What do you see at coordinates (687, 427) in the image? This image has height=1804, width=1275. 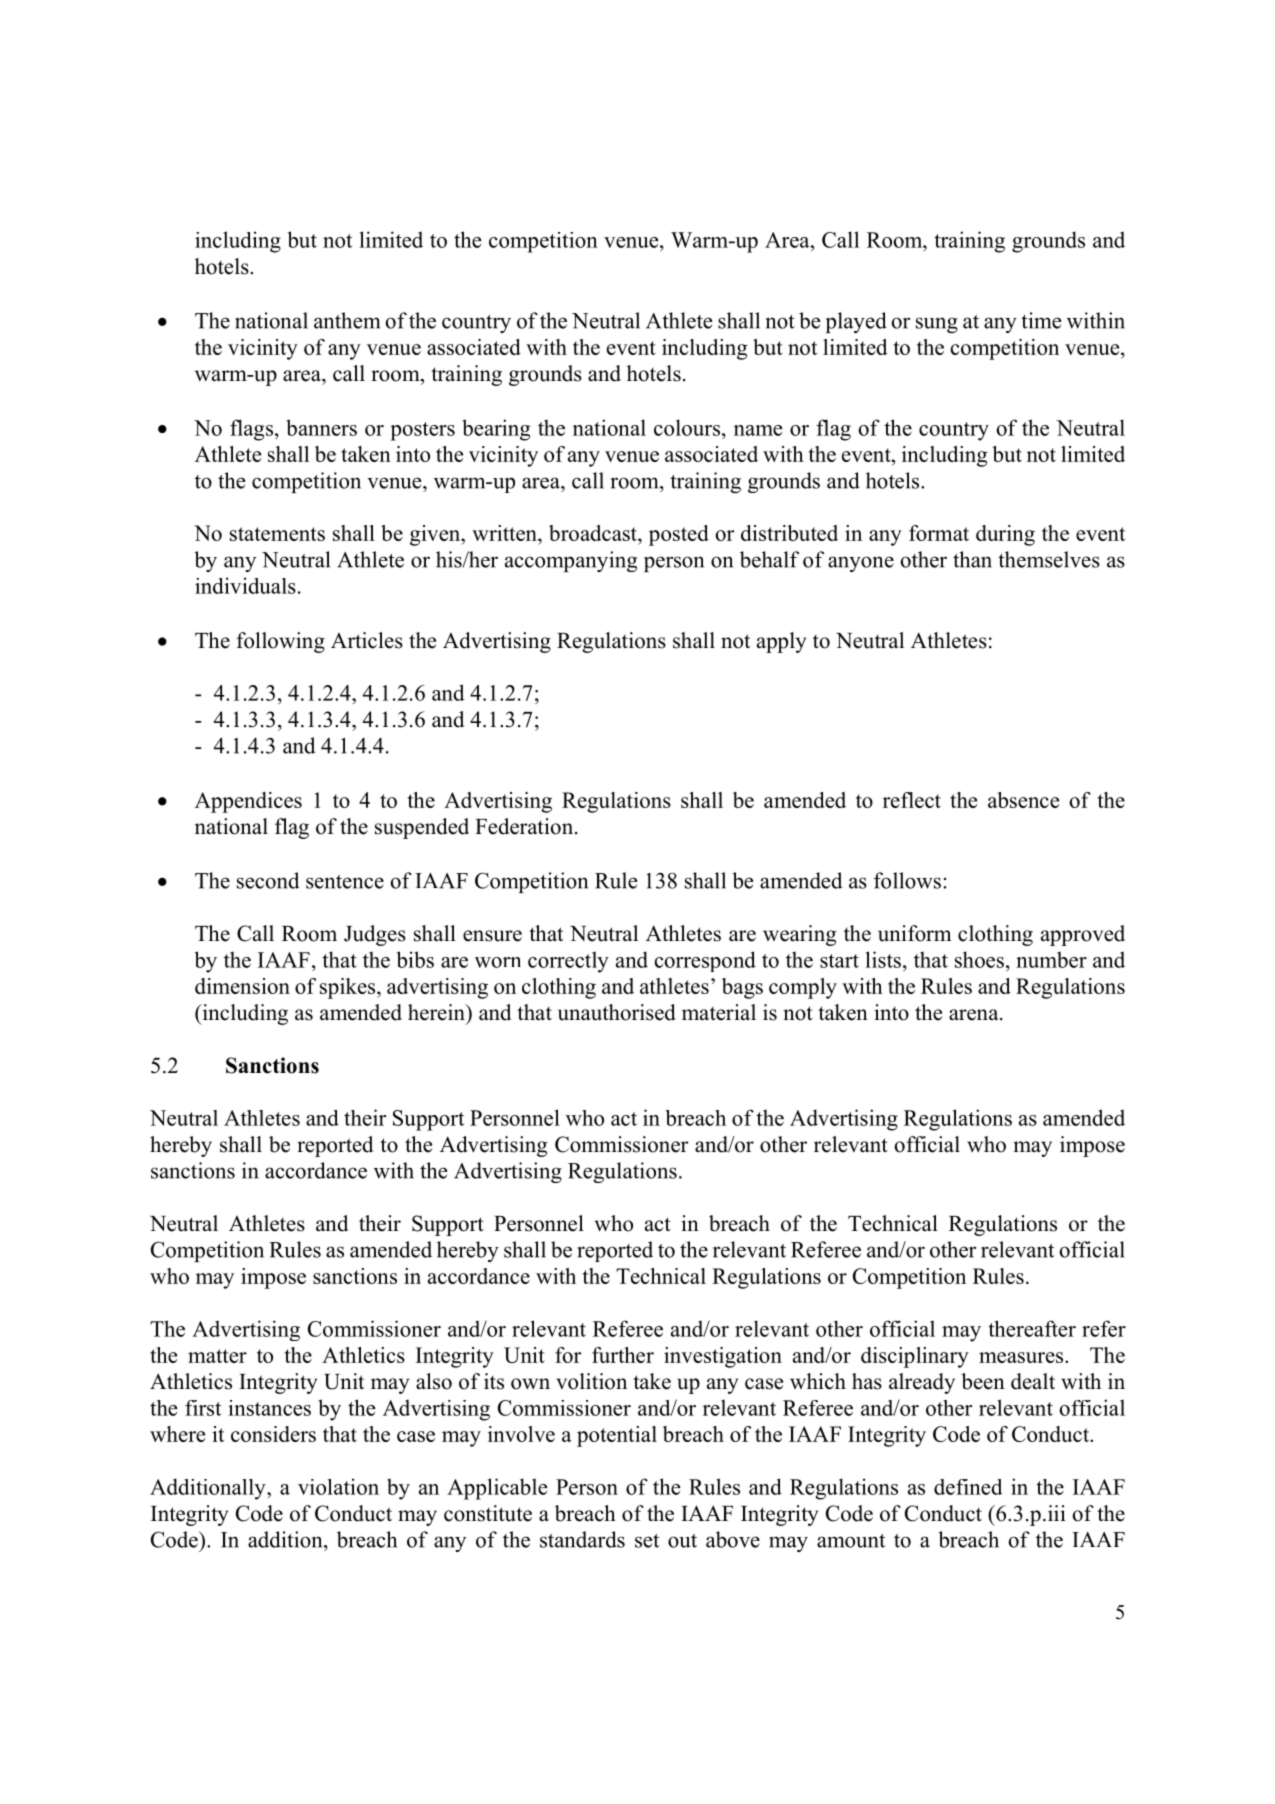 I see `colours` at bounding box center [687, 427].
